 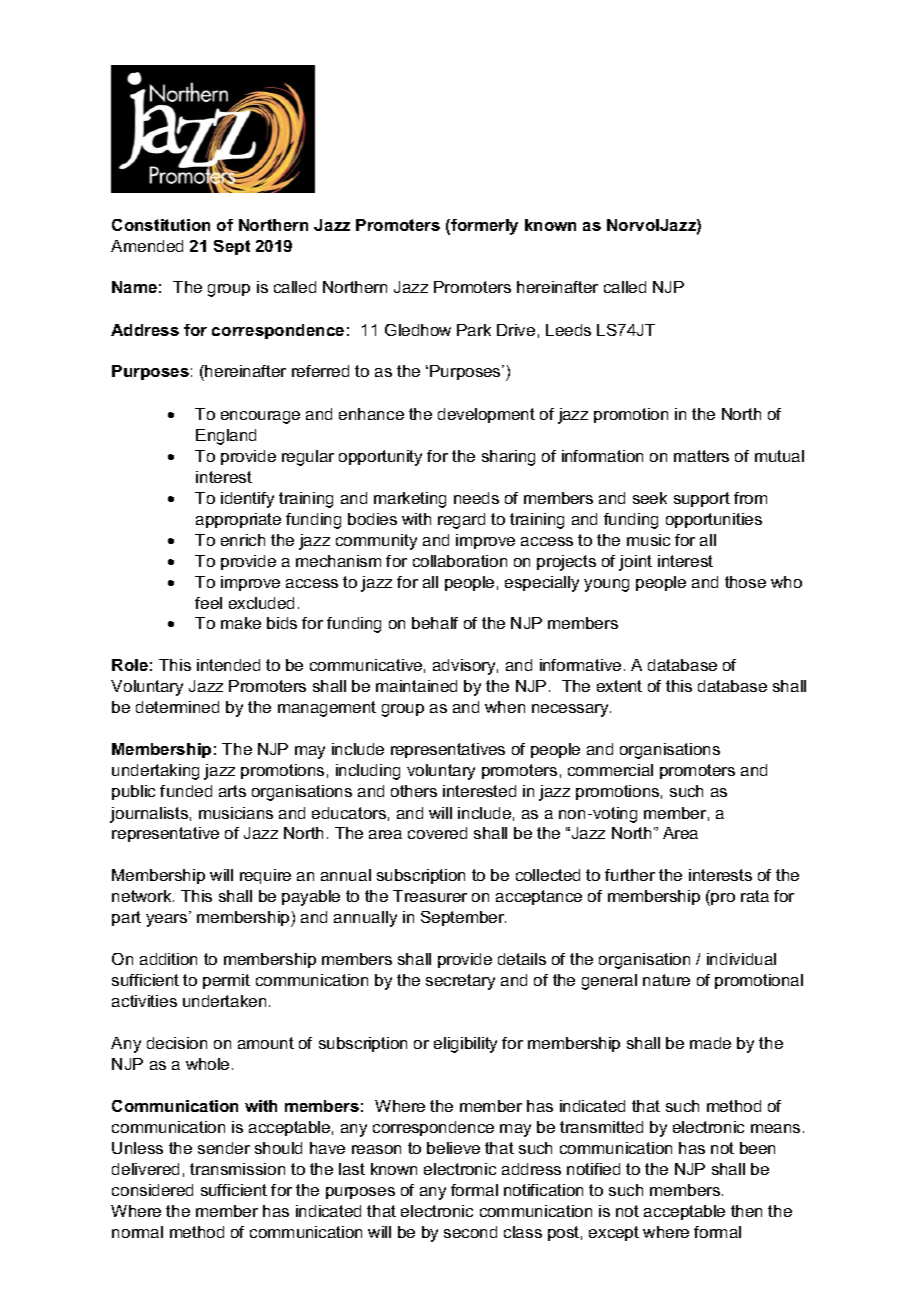 What do you see at coordinates (505, 707) in the image?
I see `when` at bounding box center [505, 707].
